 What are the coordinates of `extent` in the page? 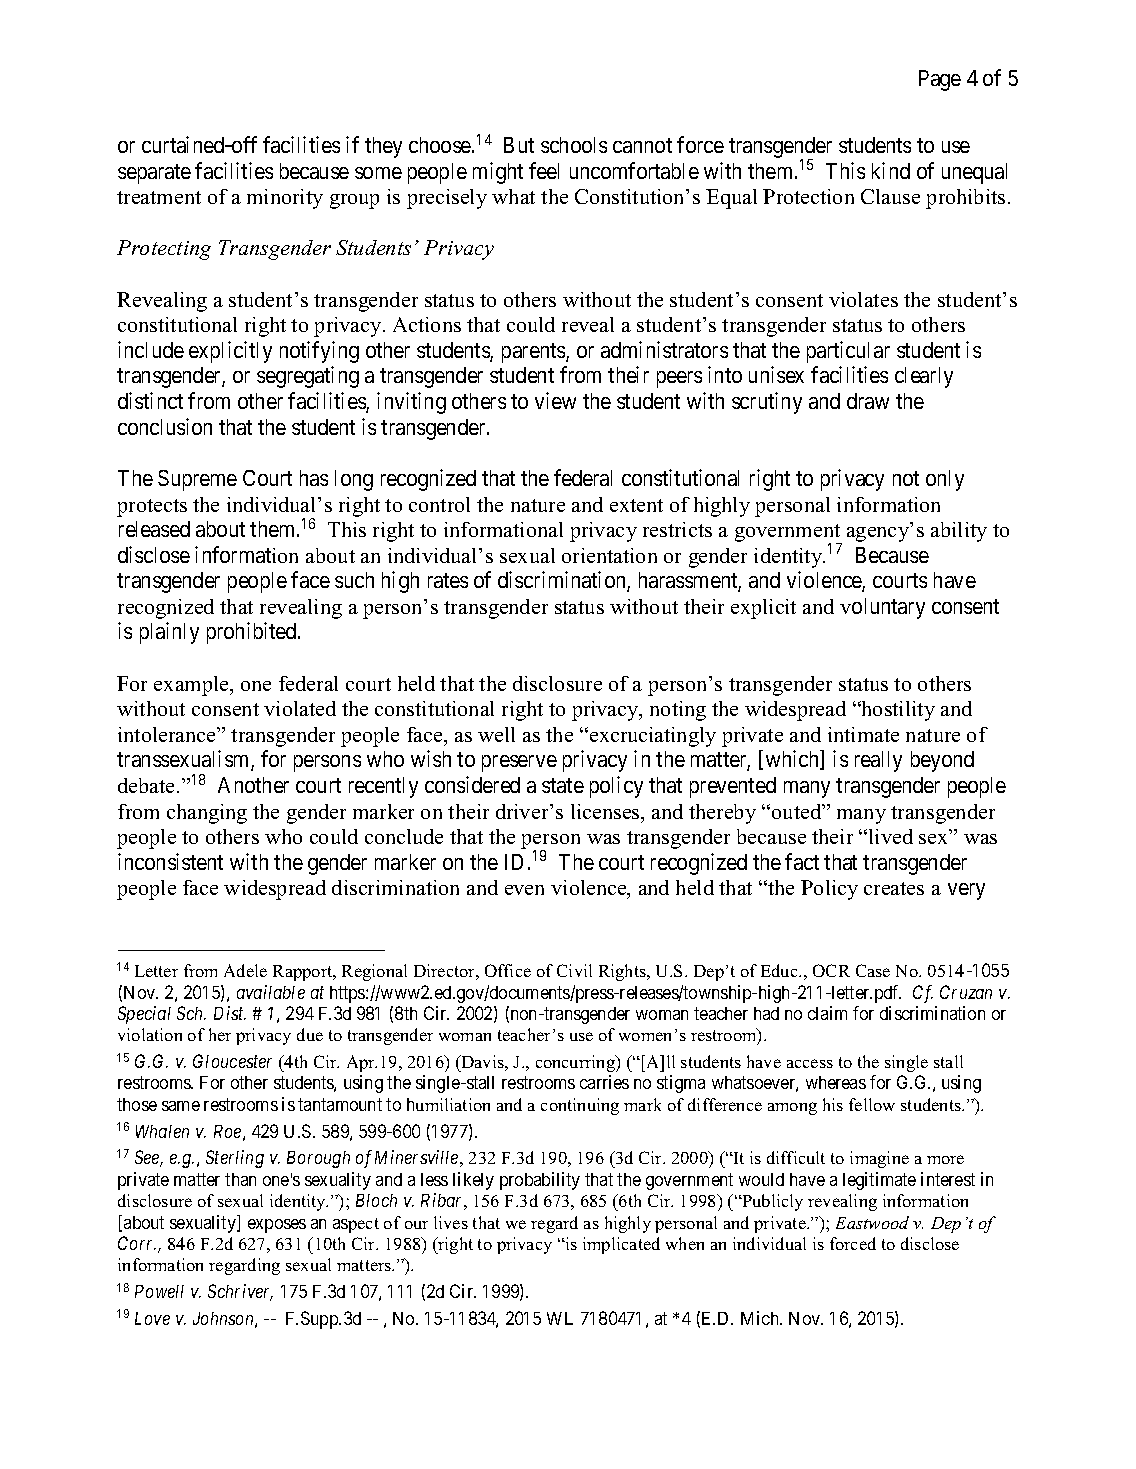 It's located at (636, 505).
